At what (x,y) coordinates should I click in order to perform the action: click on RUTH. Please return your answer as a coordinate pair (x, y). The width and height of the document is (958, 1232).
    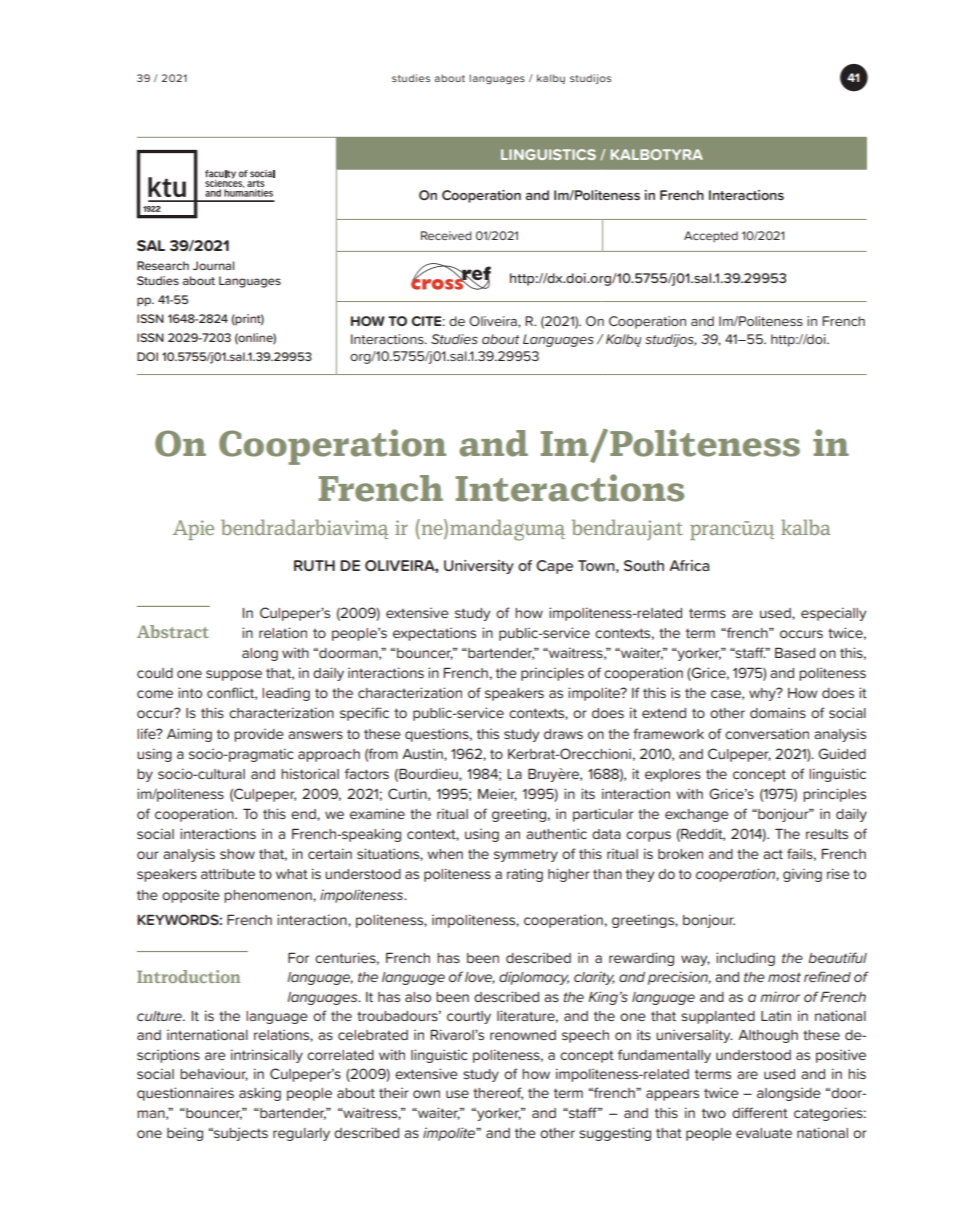
    Looking at the image, I should click on (314, 565).
